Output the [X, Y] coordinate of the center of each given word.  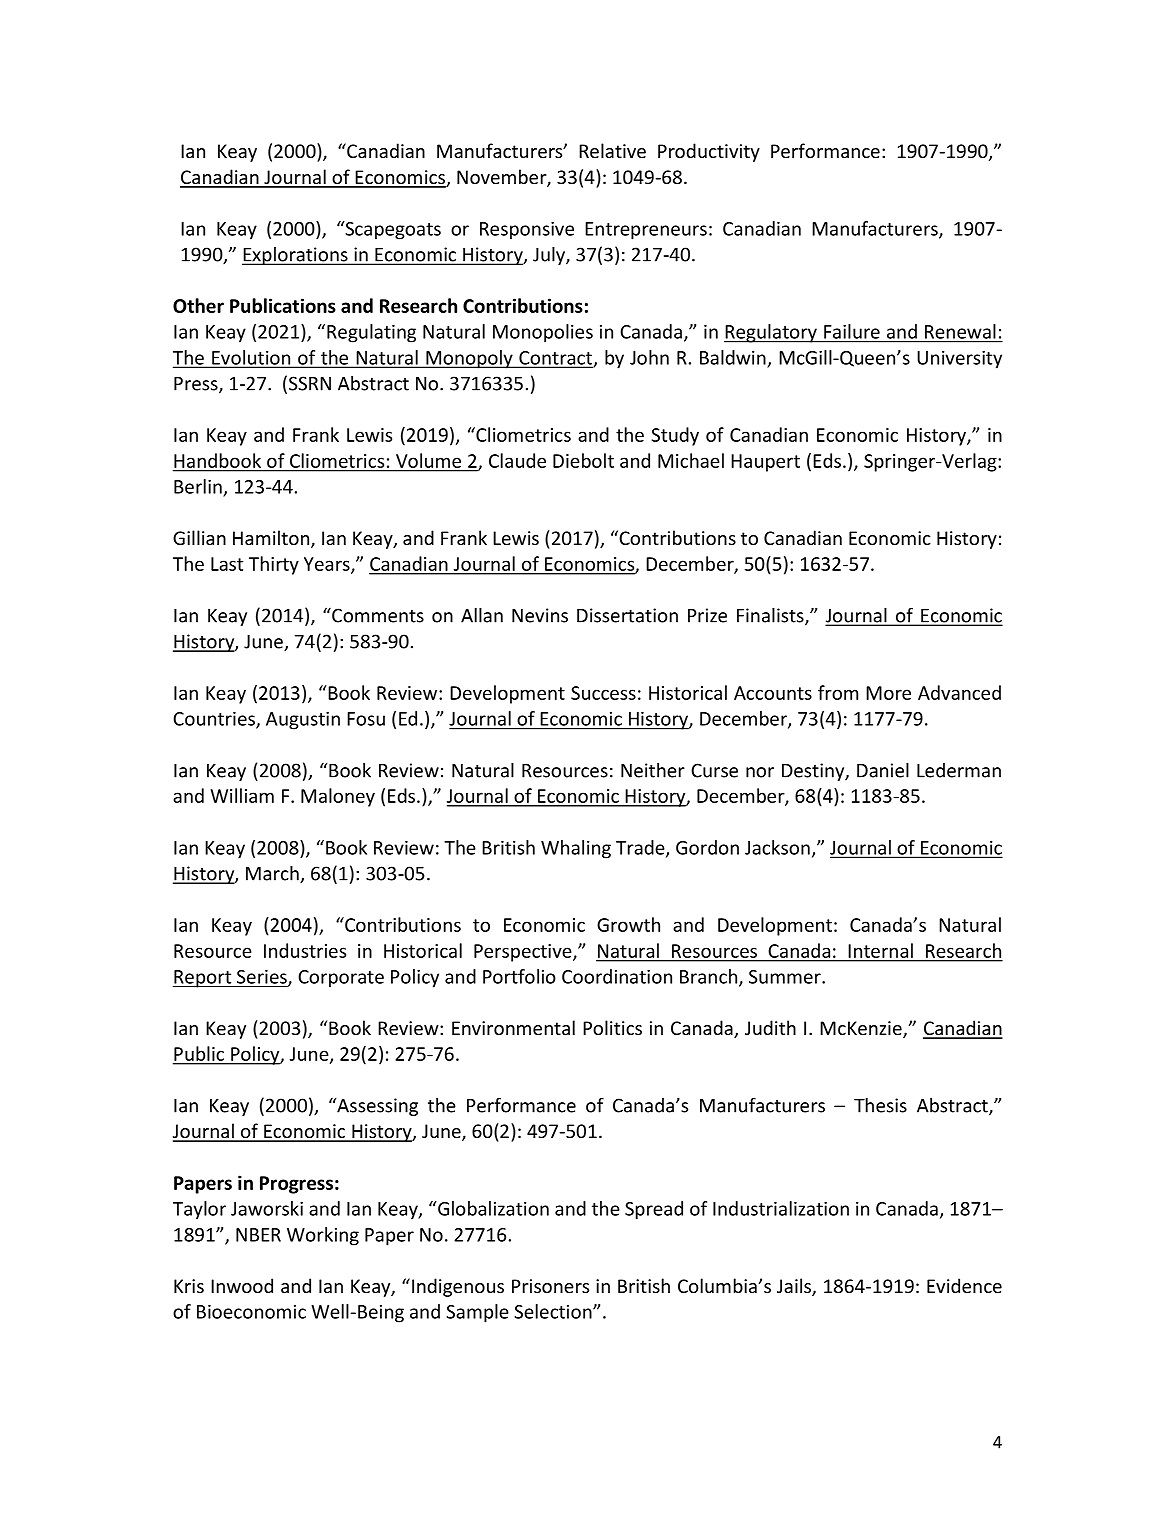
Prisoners [550, 1286]
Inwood [242, 1285]
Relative [612, 150]
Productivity [709, 152]
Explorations [296, 256]
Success [603, 693]
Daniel [883, 770]
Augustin [303, 720]
